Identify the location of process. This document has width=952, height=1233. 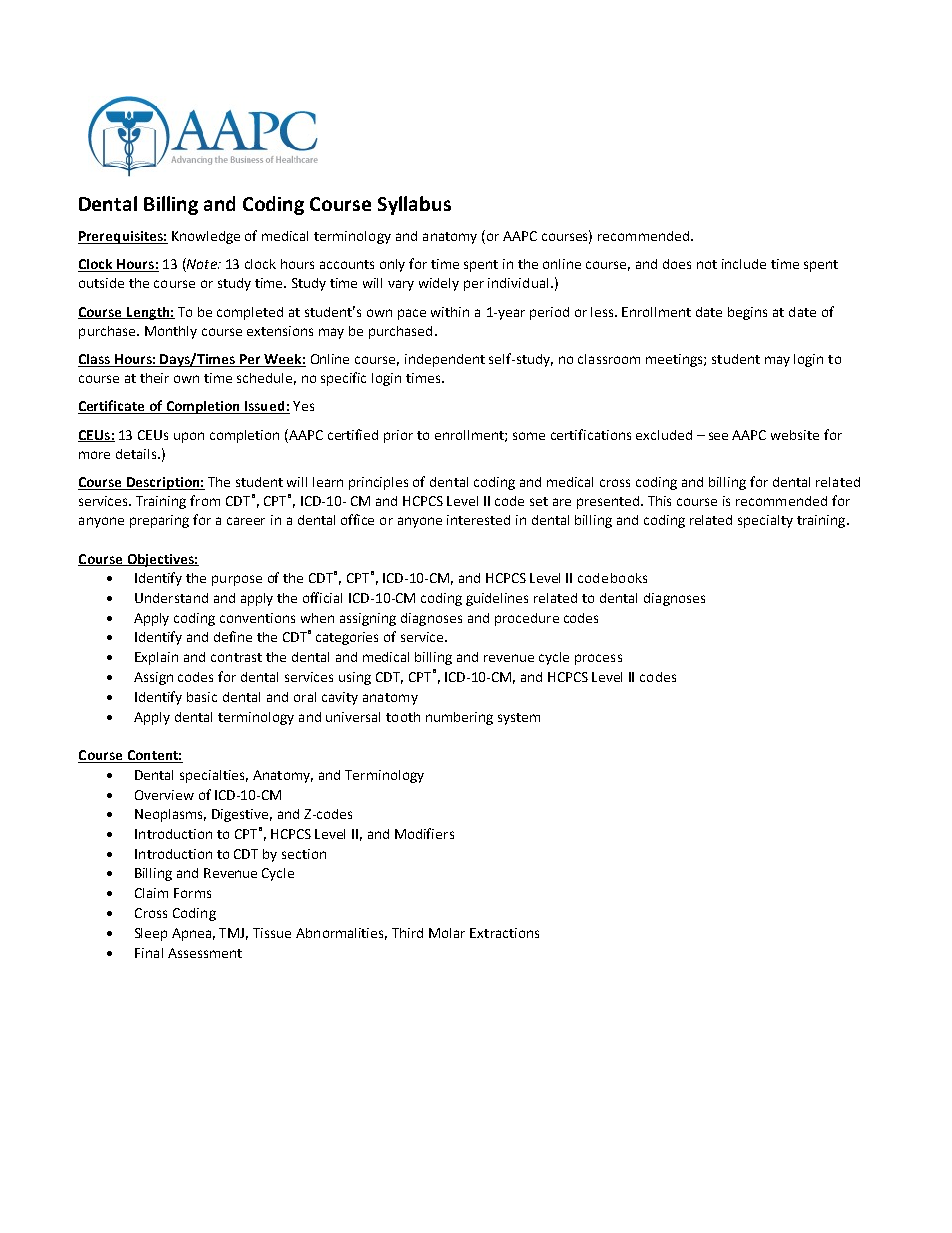
(598, 659).
